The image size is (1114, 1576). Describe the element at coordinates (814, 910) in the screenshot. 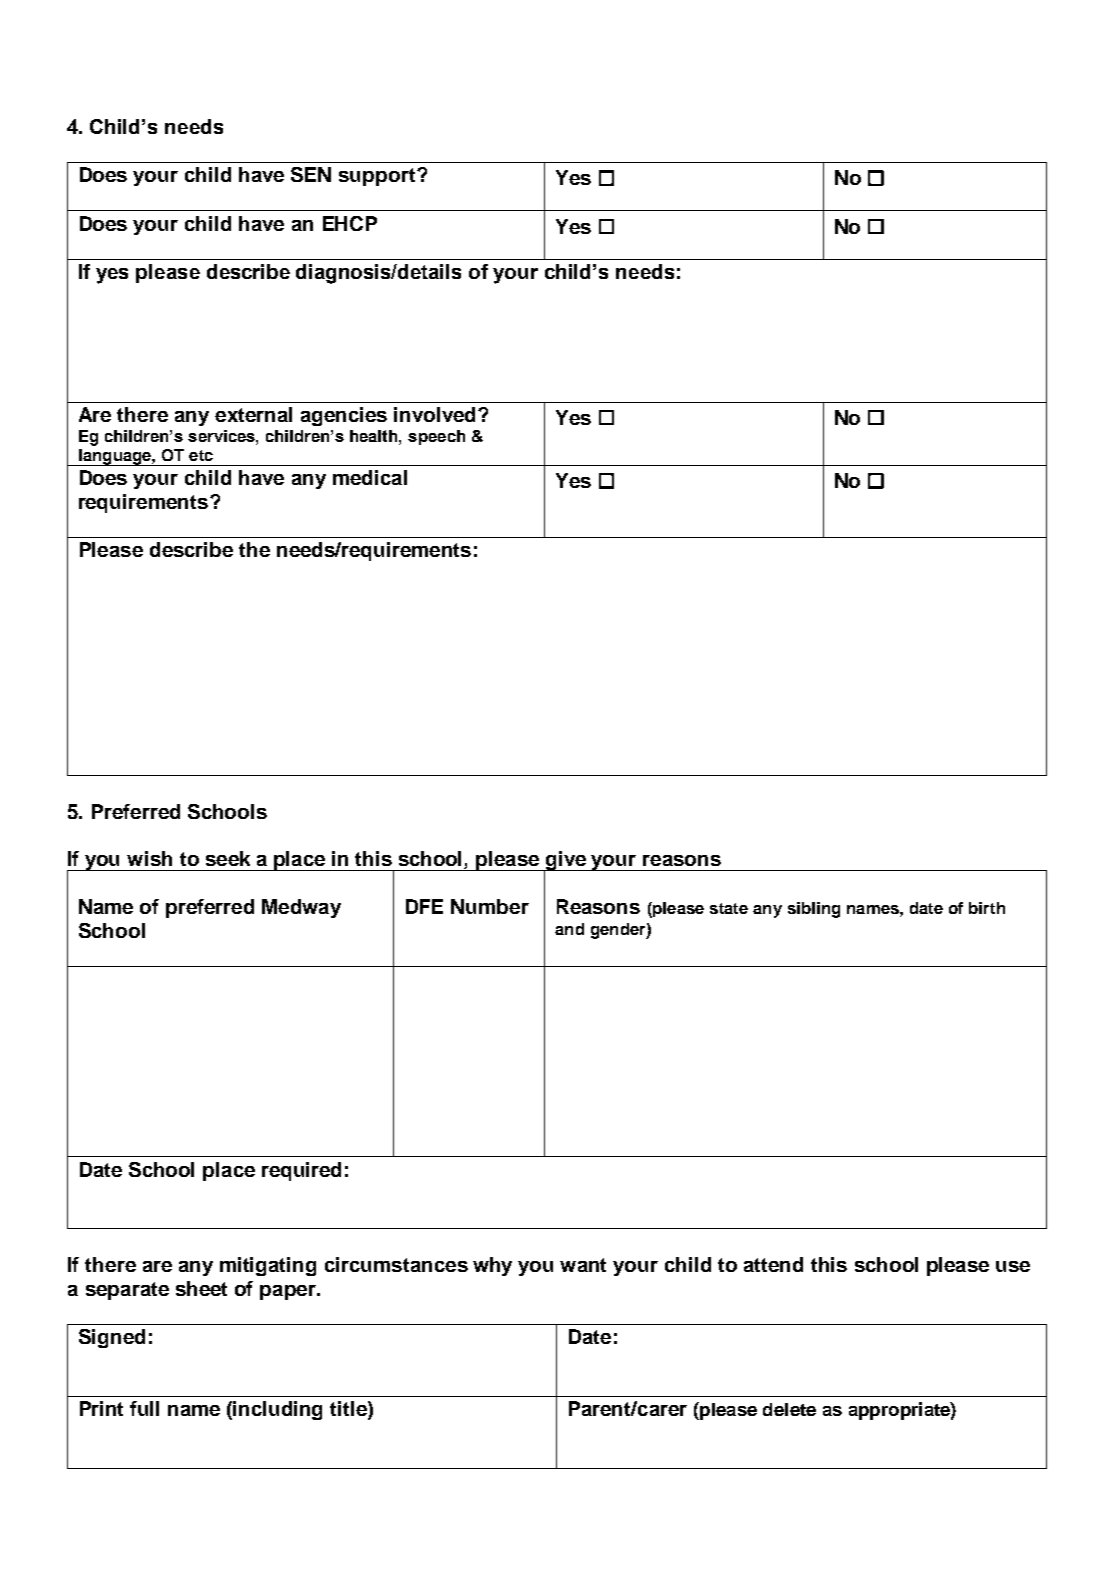

I see `sibling` at that location.
